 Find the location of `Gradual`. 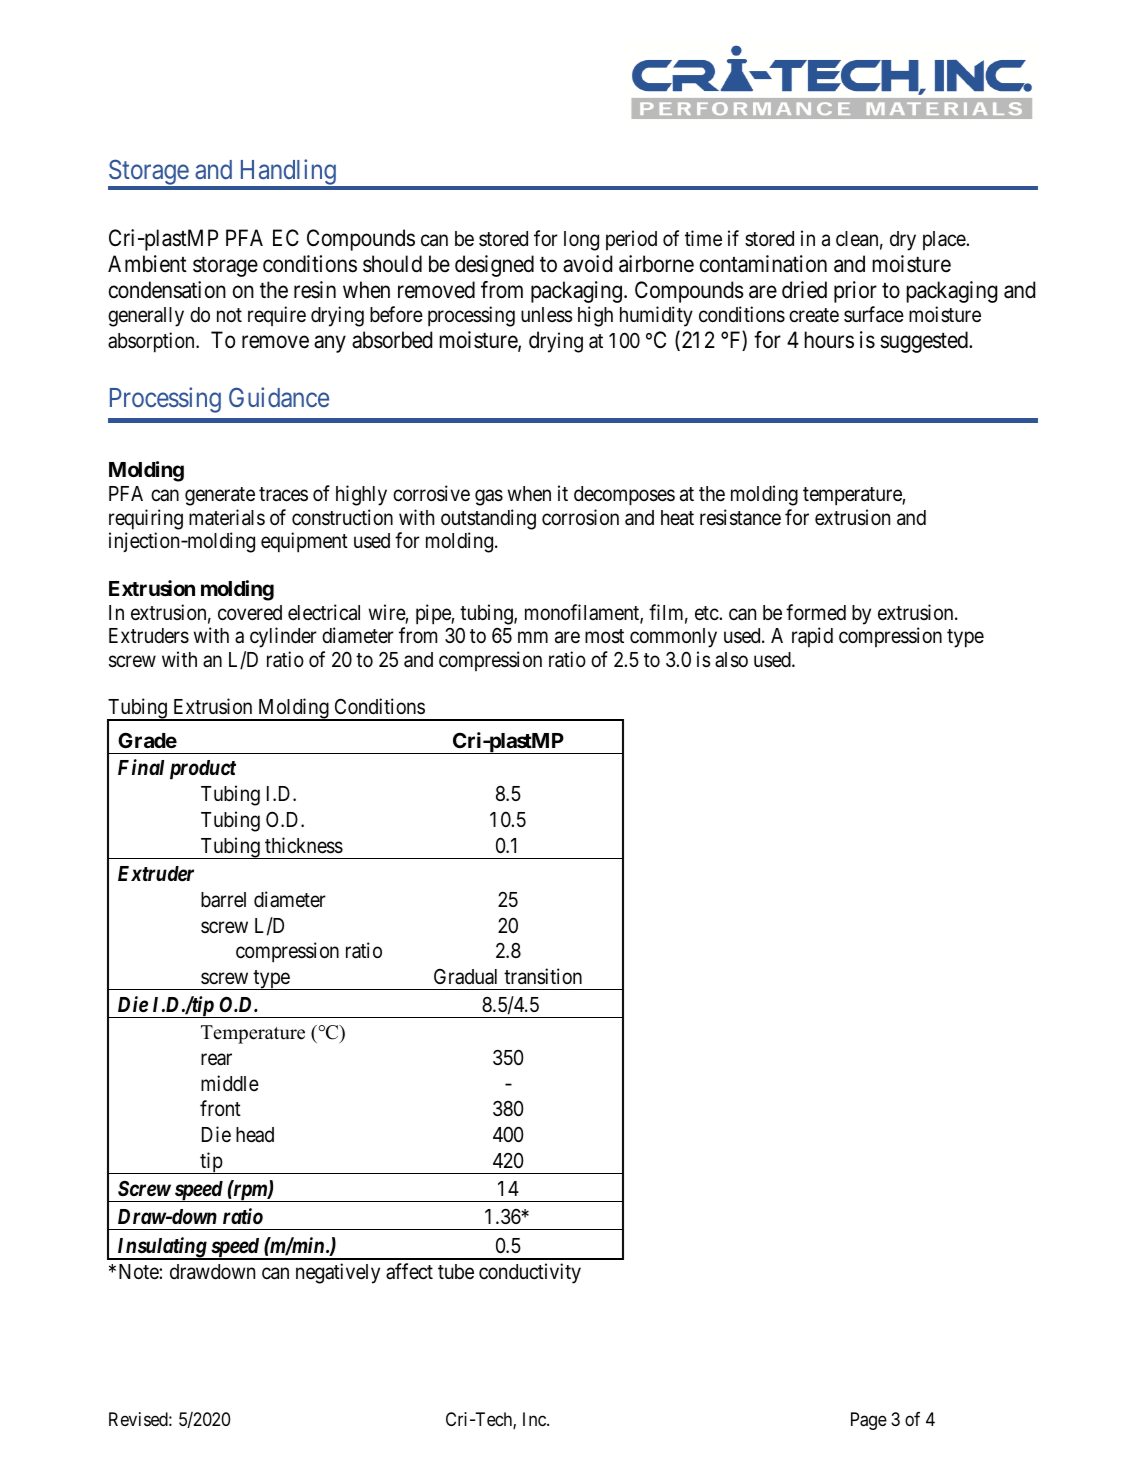

Gradual is located at coordinates (465, 976).
